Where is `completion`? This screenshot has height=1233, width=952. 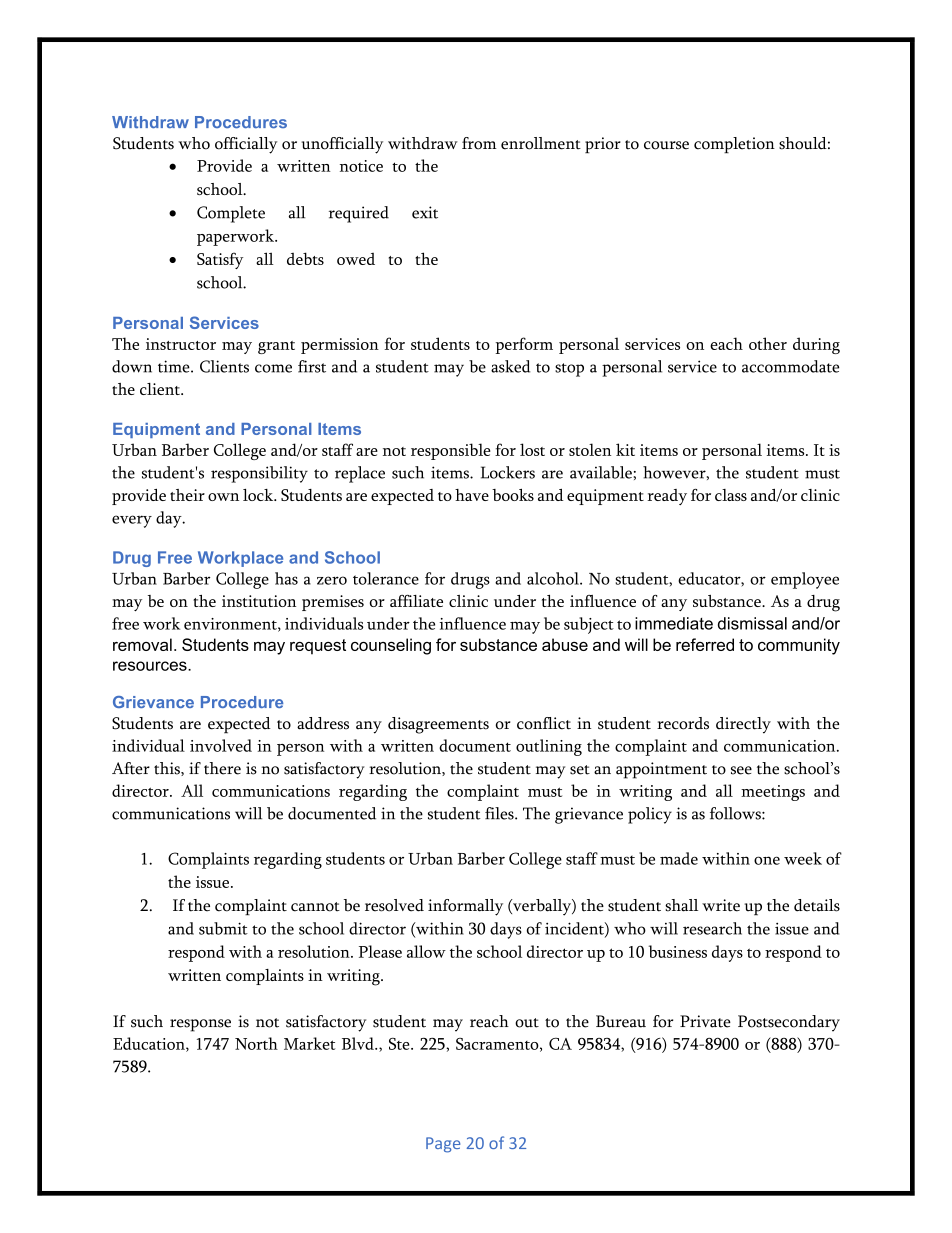 completion is located at coordinates (734, 145).
